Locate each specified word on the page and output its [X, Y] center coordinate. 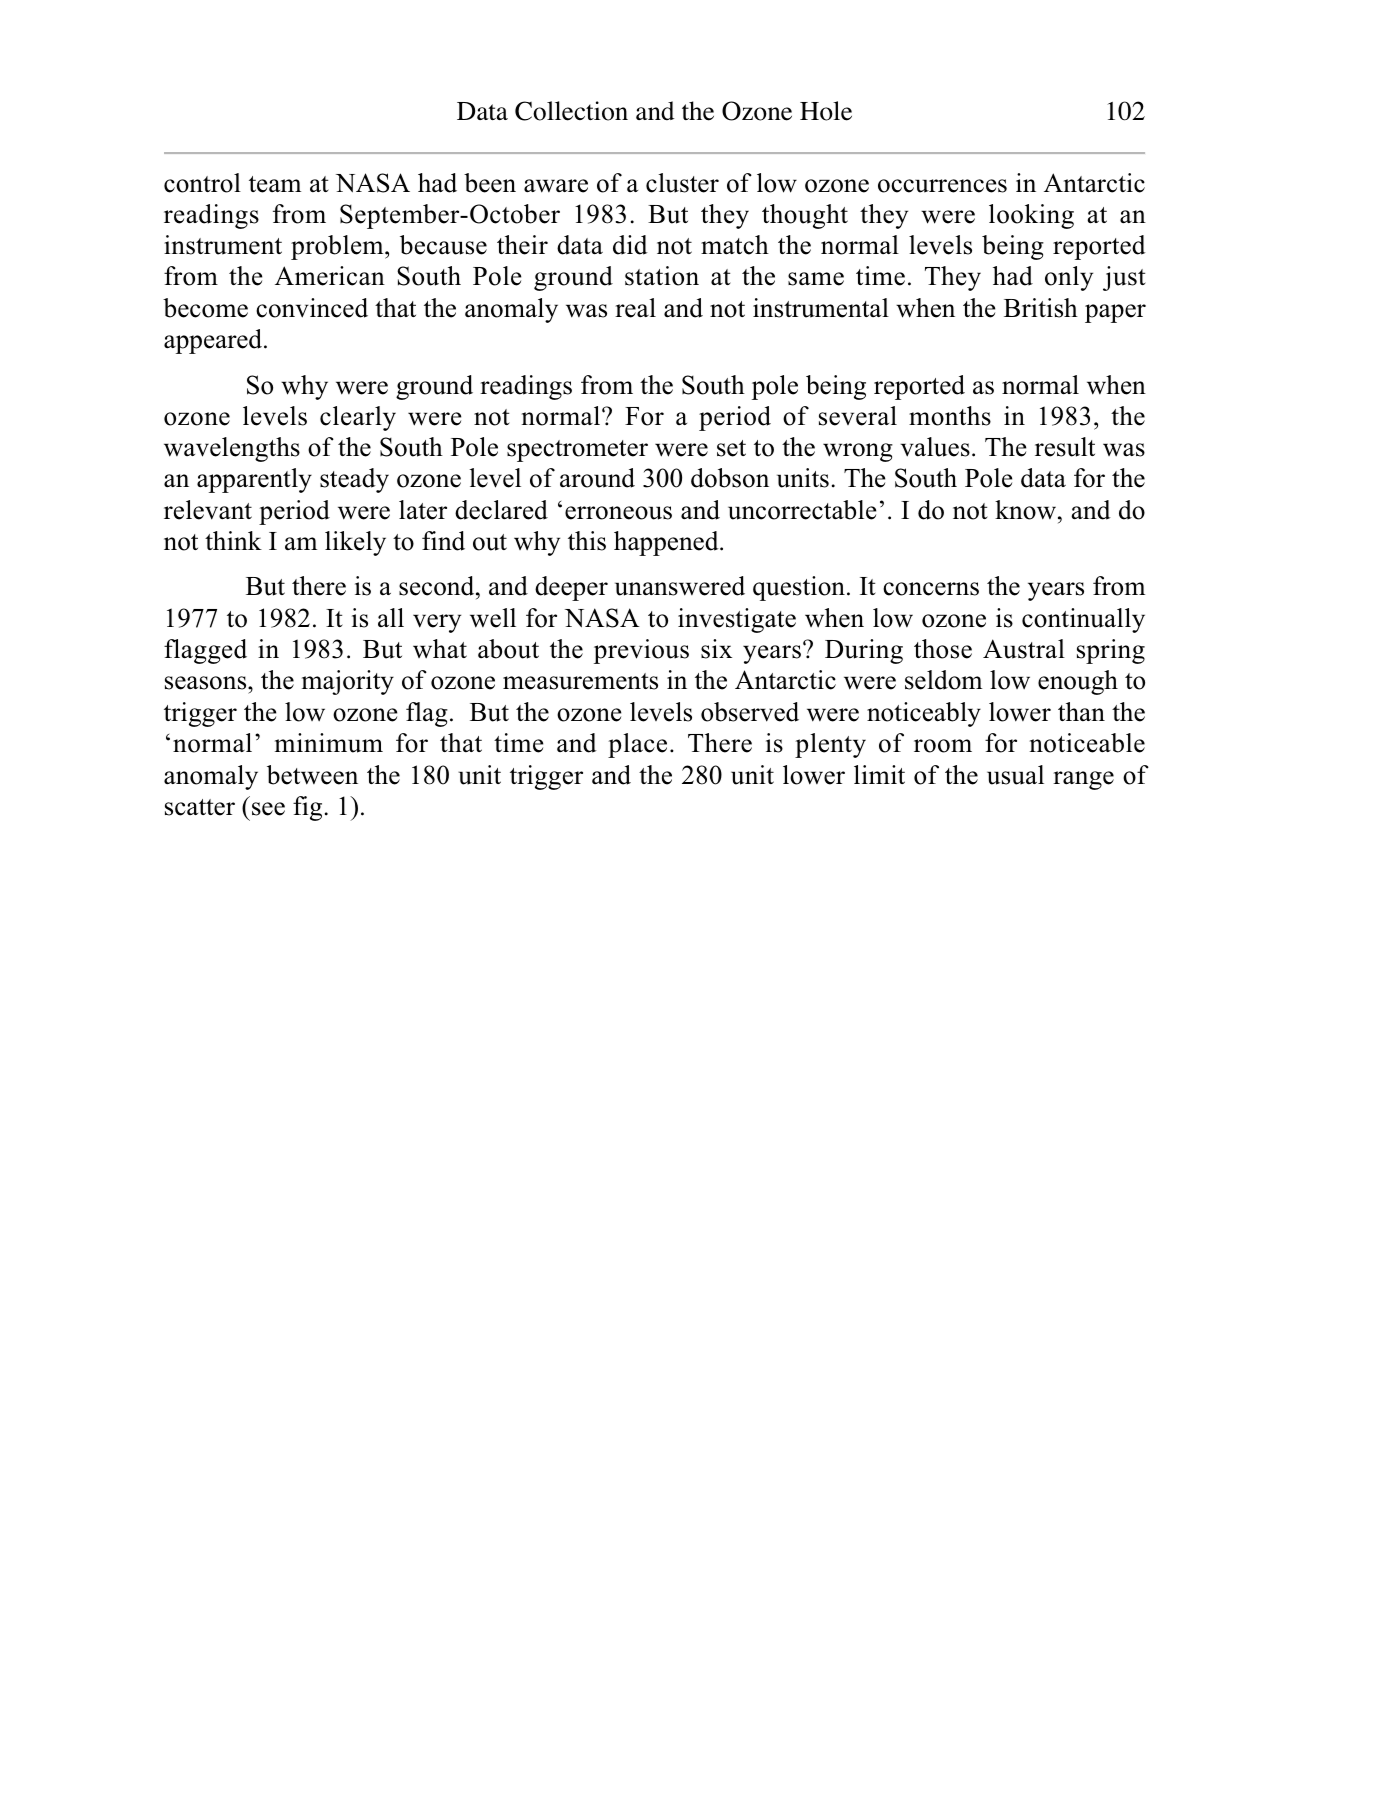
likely [355, 543]
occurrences [942, 186]
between [312, 775]
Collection [571, 111]
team [275, 184]
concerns [931, 589]
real [635, 308]
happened [667, 543]
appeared [214, 341]
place [637, 745]
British [1041, 308]
